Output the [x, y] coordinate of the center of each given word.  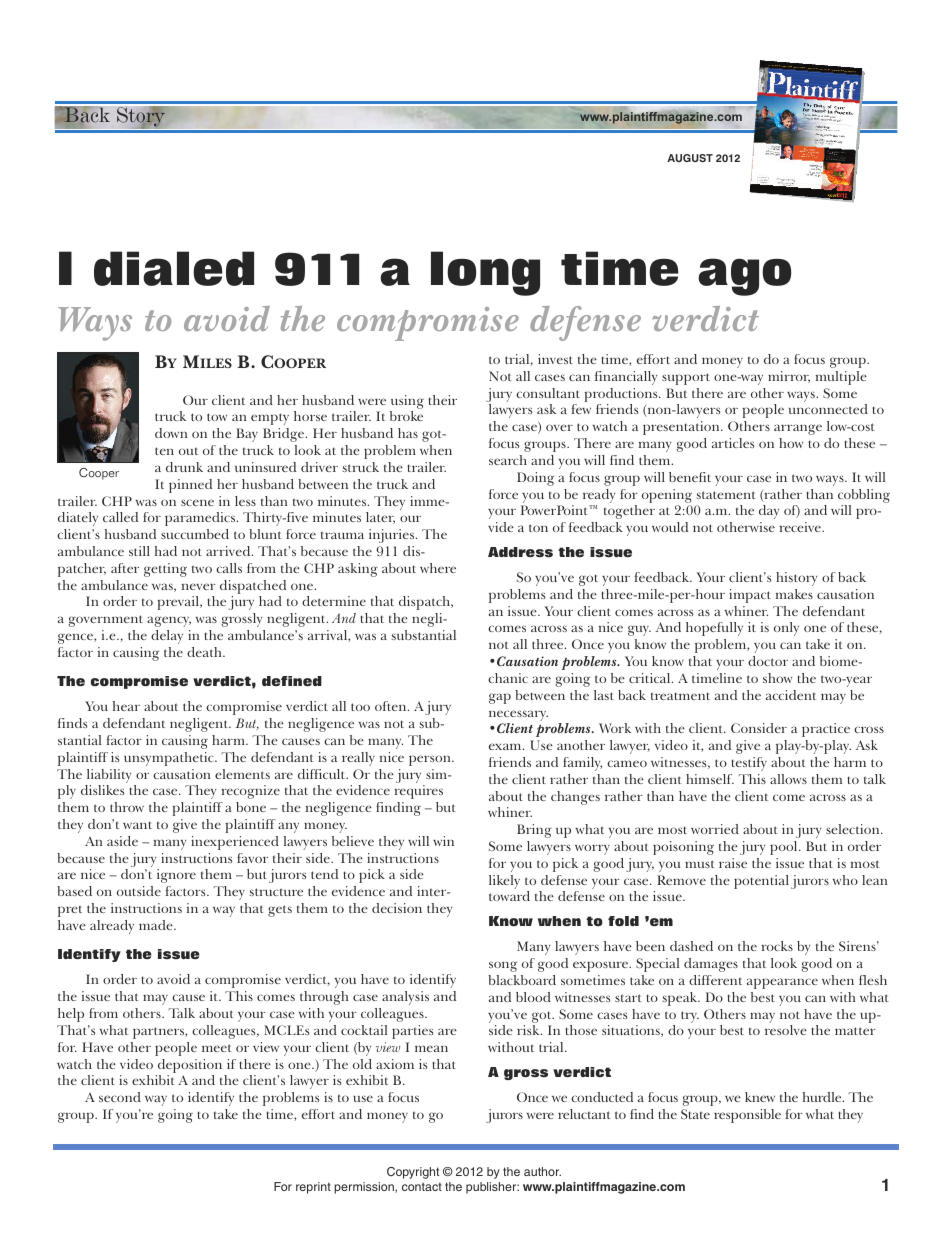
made [157, 925]
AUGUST [690, 158]
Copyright [413, 1173]
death [205, 652]
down [171, 433]
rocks [777, 946]
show [777, 678]
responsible [747, 1116]
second [120, 1097]
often [392, 706]
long [485, 273]
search [508, 460]
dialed [174, 268]
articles [733, 443]
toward [509, 896]
